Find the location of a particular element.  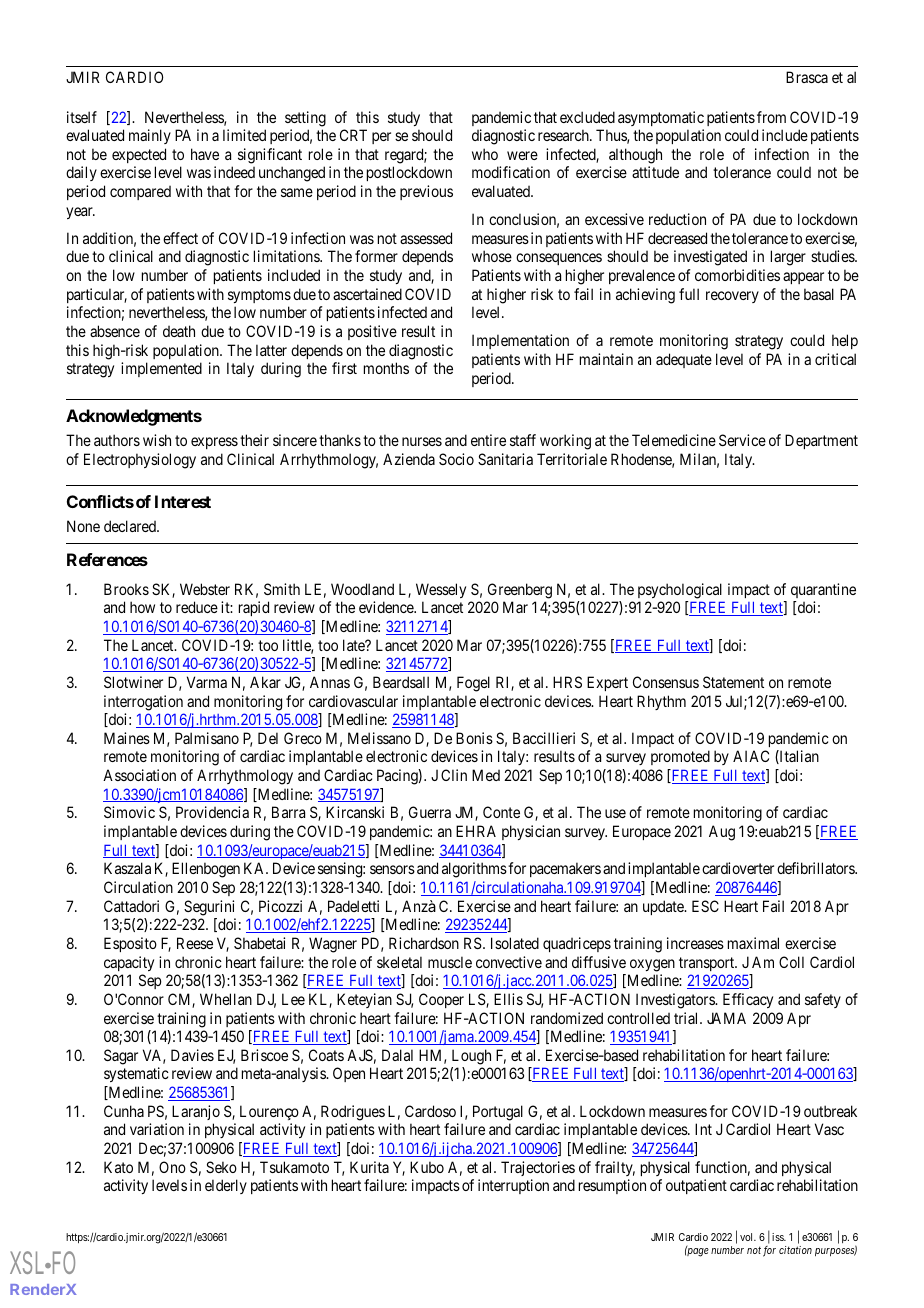

from is located at coordinates (771, 117).
